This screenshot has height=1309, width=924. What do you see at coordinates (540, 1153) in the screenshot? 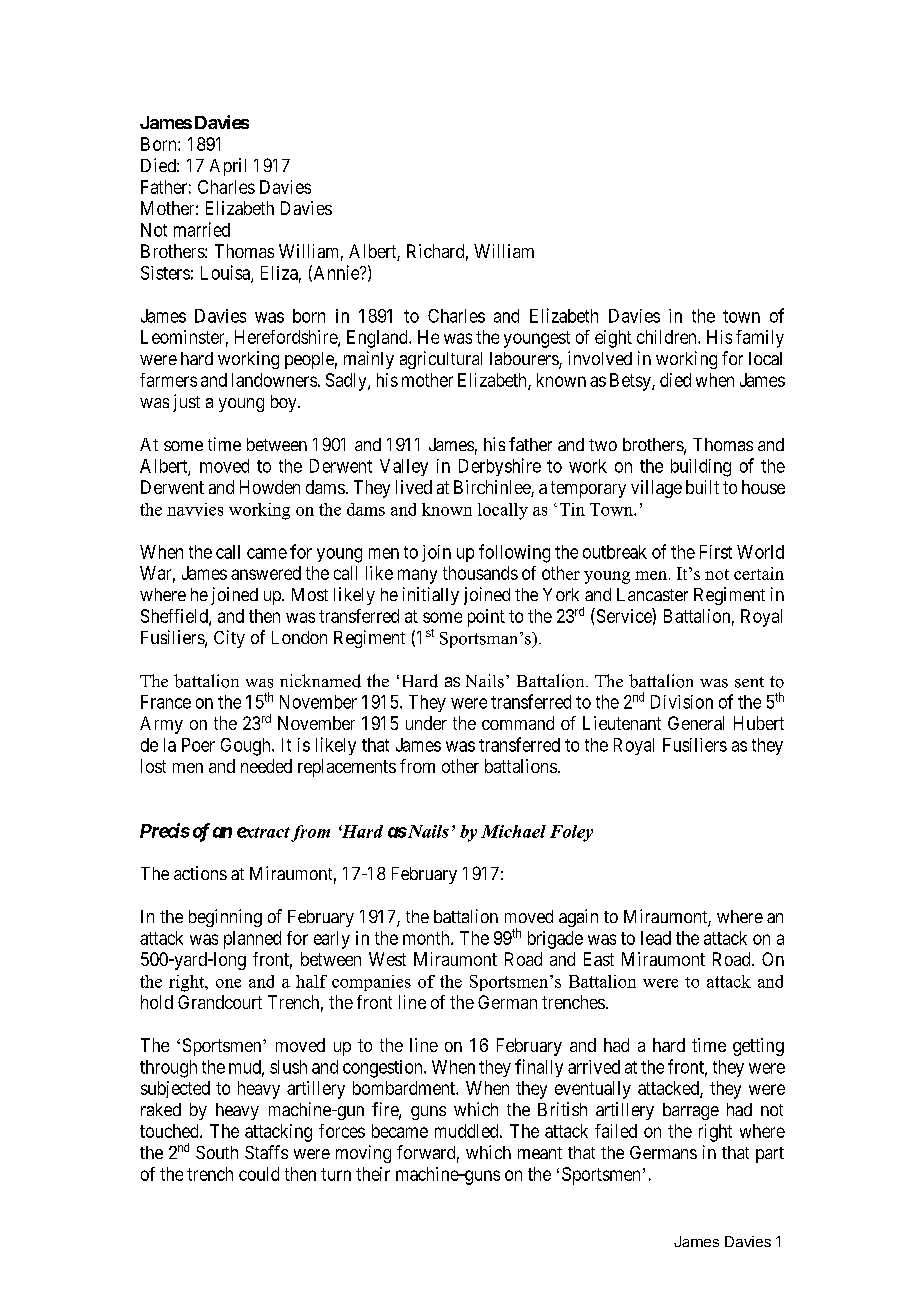
I see `meant` at bounding box center [540, 1153].
